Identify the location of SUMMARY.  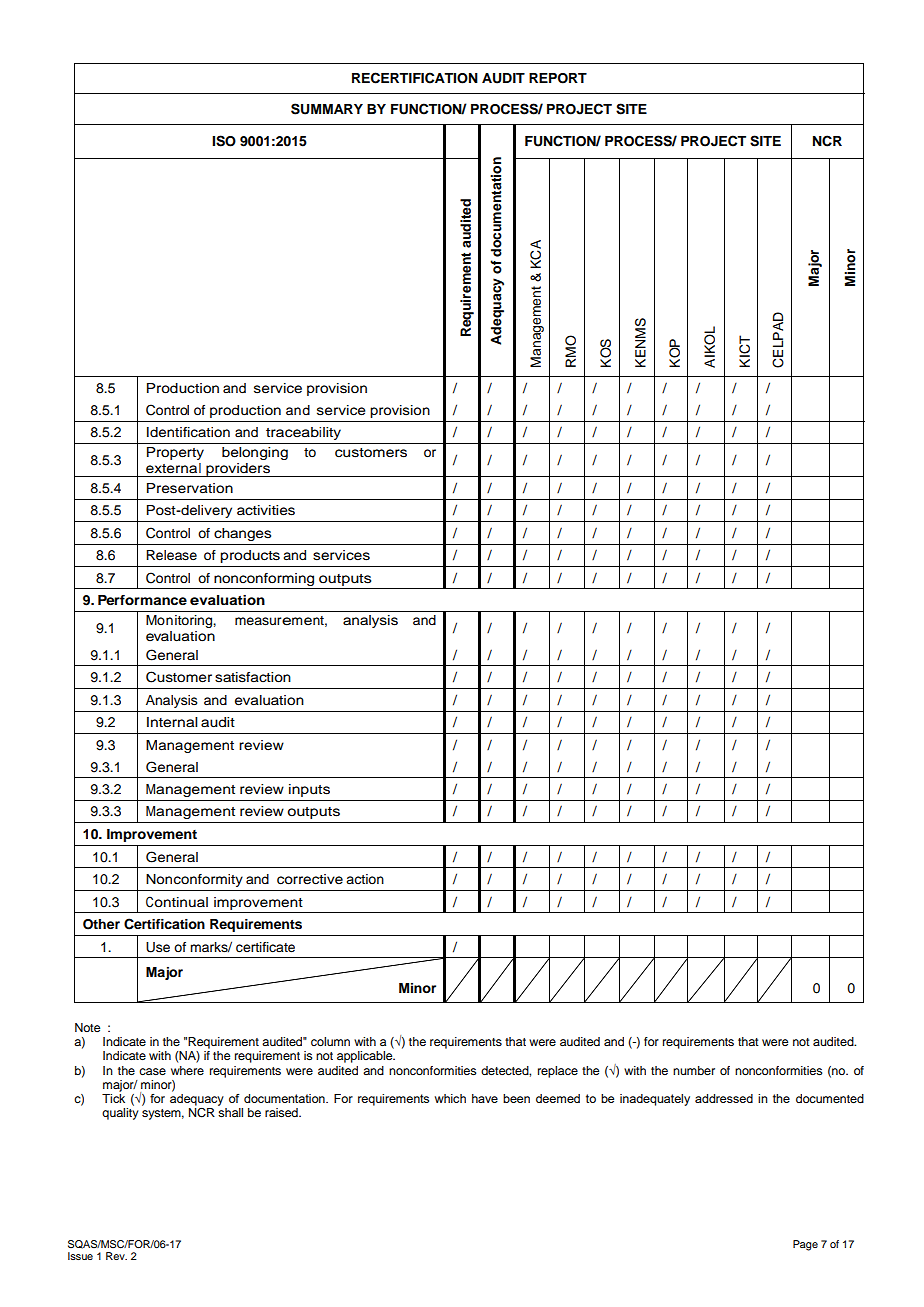
(327, 109).
